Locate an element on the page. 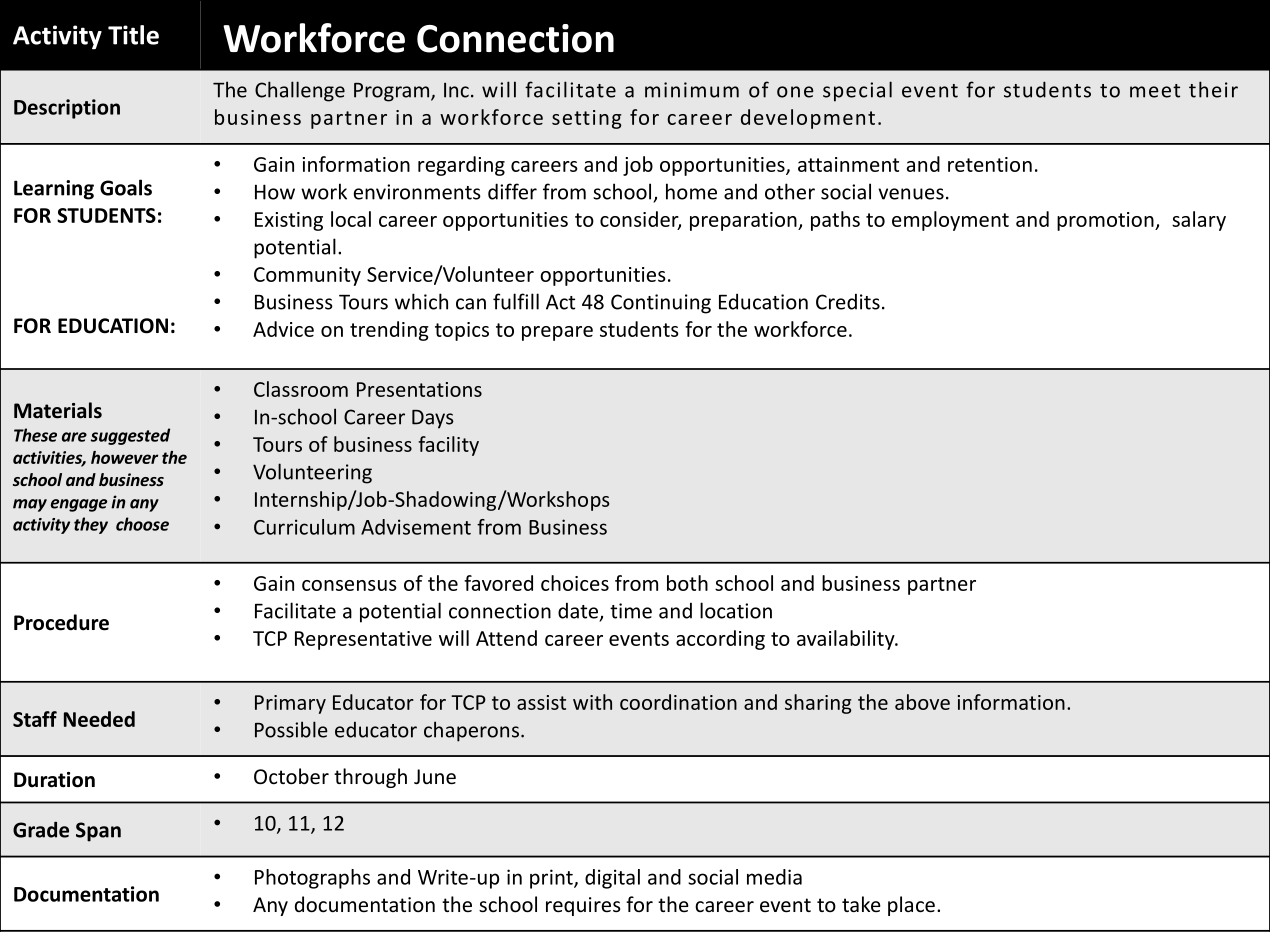 Image resolution: width=1270 pixels, height=952 pixels. time is located at coordinates (631, 611).
